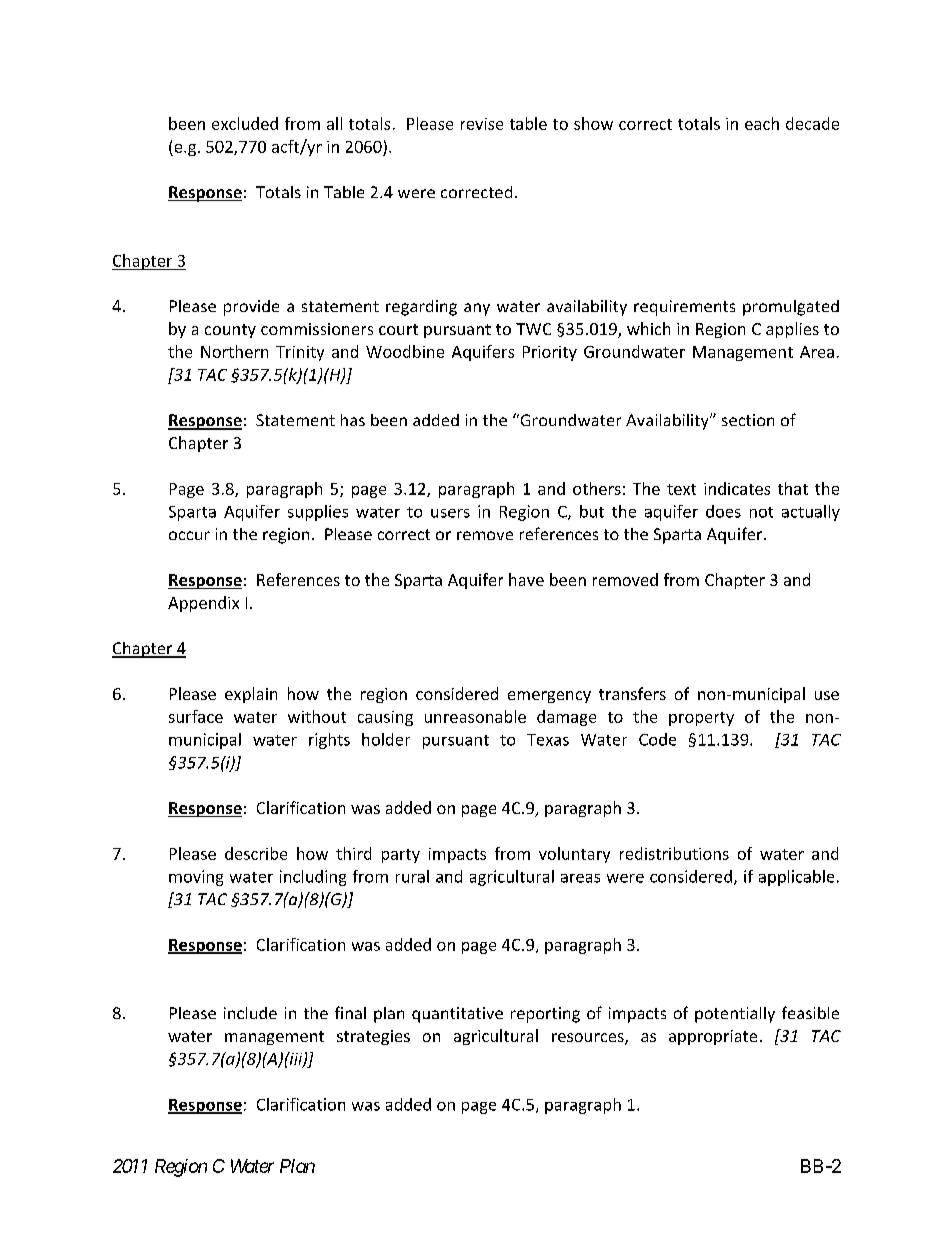 The width and height of the screenshot is (952, 1233). Describe the element at coordinates (250, 1013) in the screenshot. I see `include` at that location.
